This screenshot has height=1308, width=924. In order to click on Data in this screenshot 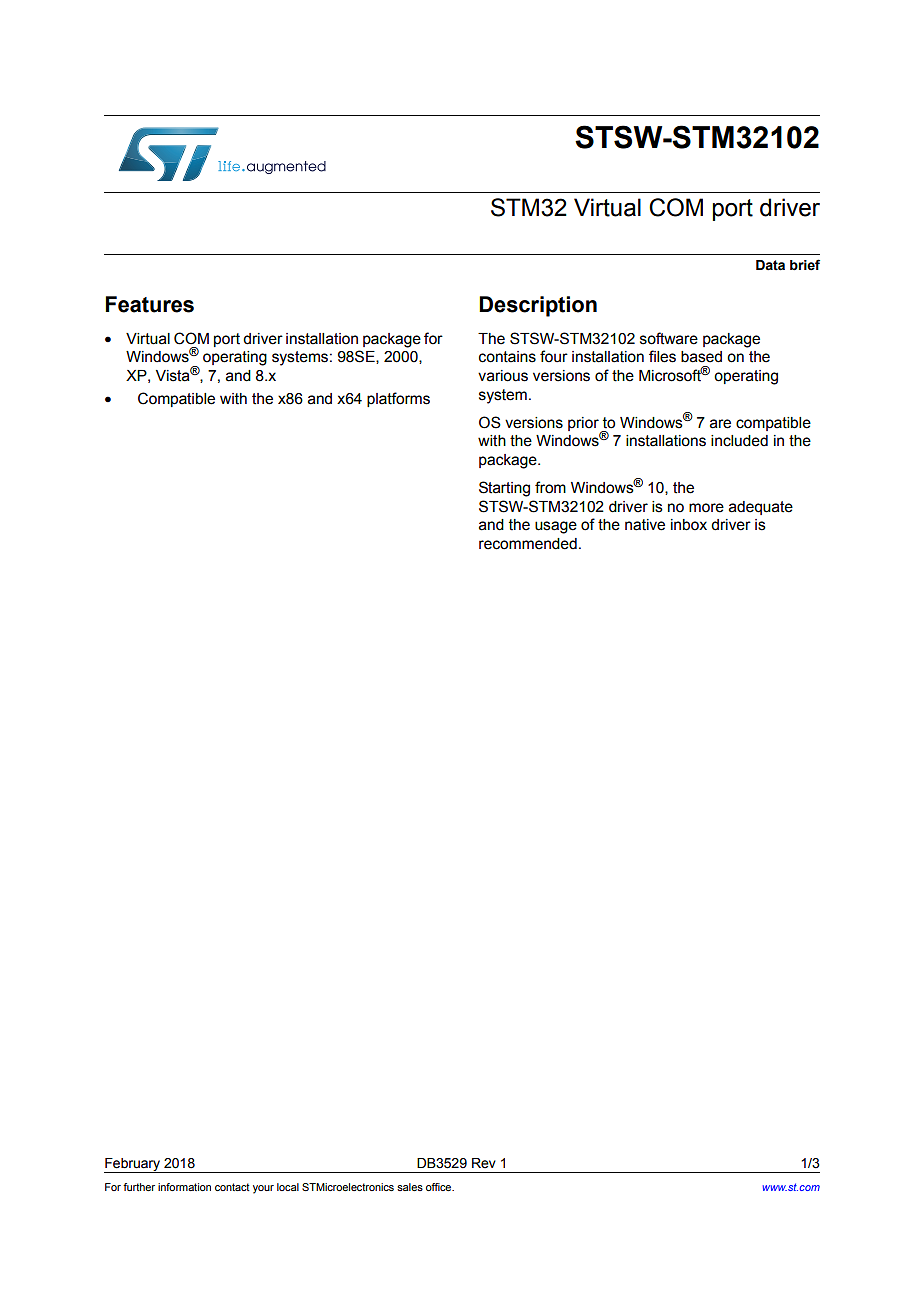, I will do `click(770, 265)`.
